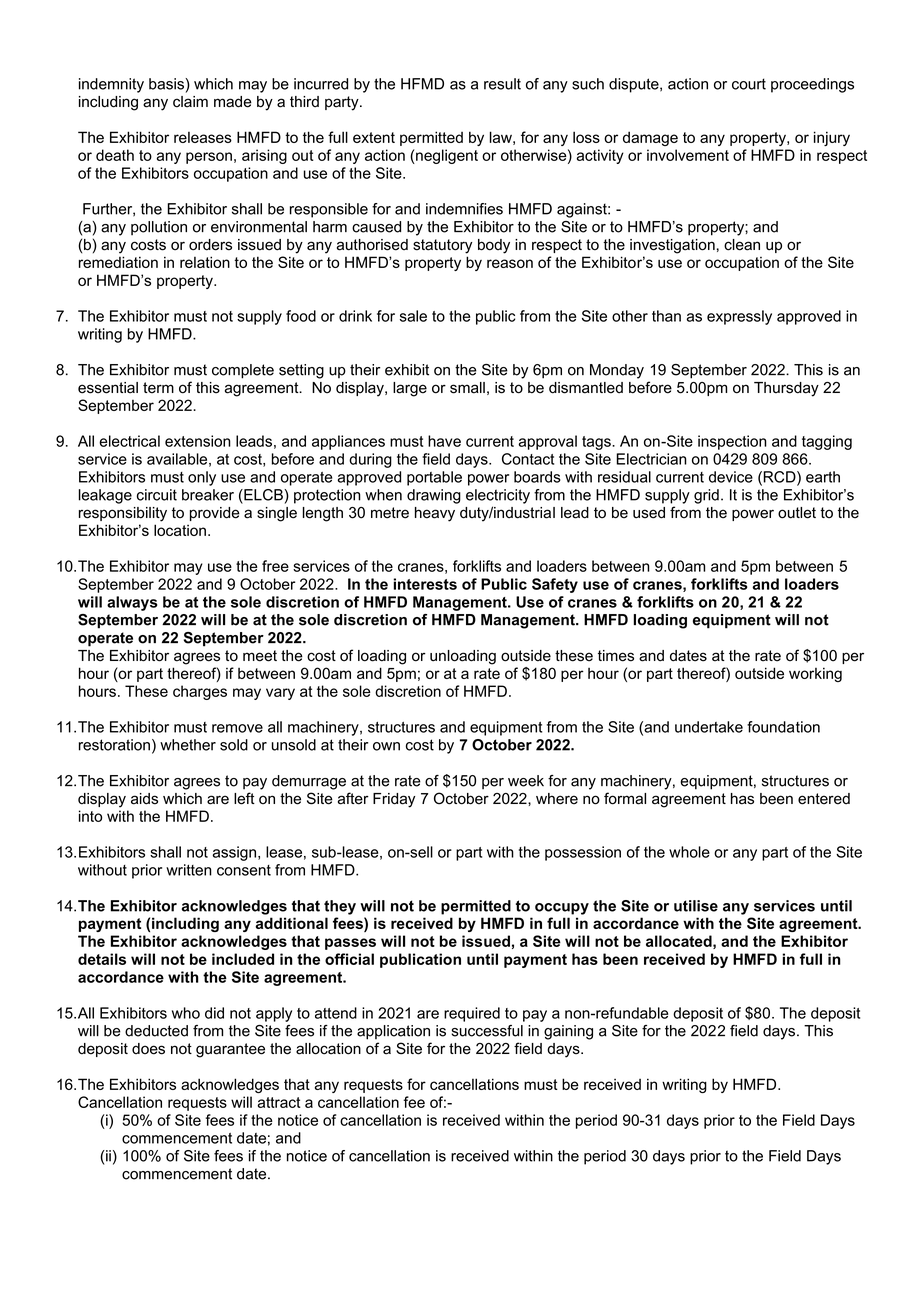  What do you see at coordinates (190, 102) in the screenshot?
I see `claim` at bounding box center [190, 102].
